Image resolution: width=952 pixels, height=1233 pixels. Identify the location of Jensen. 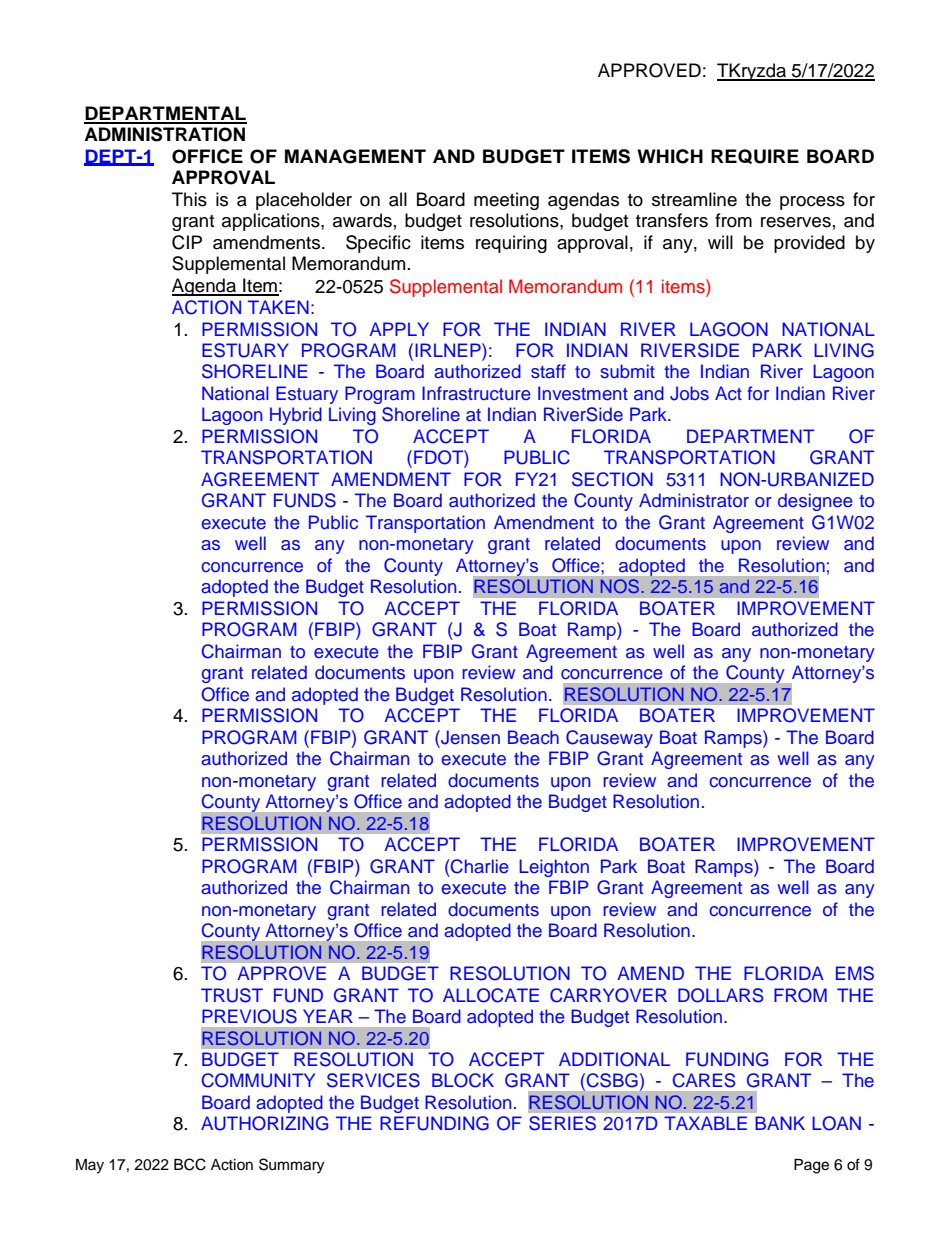
(469, 737).
